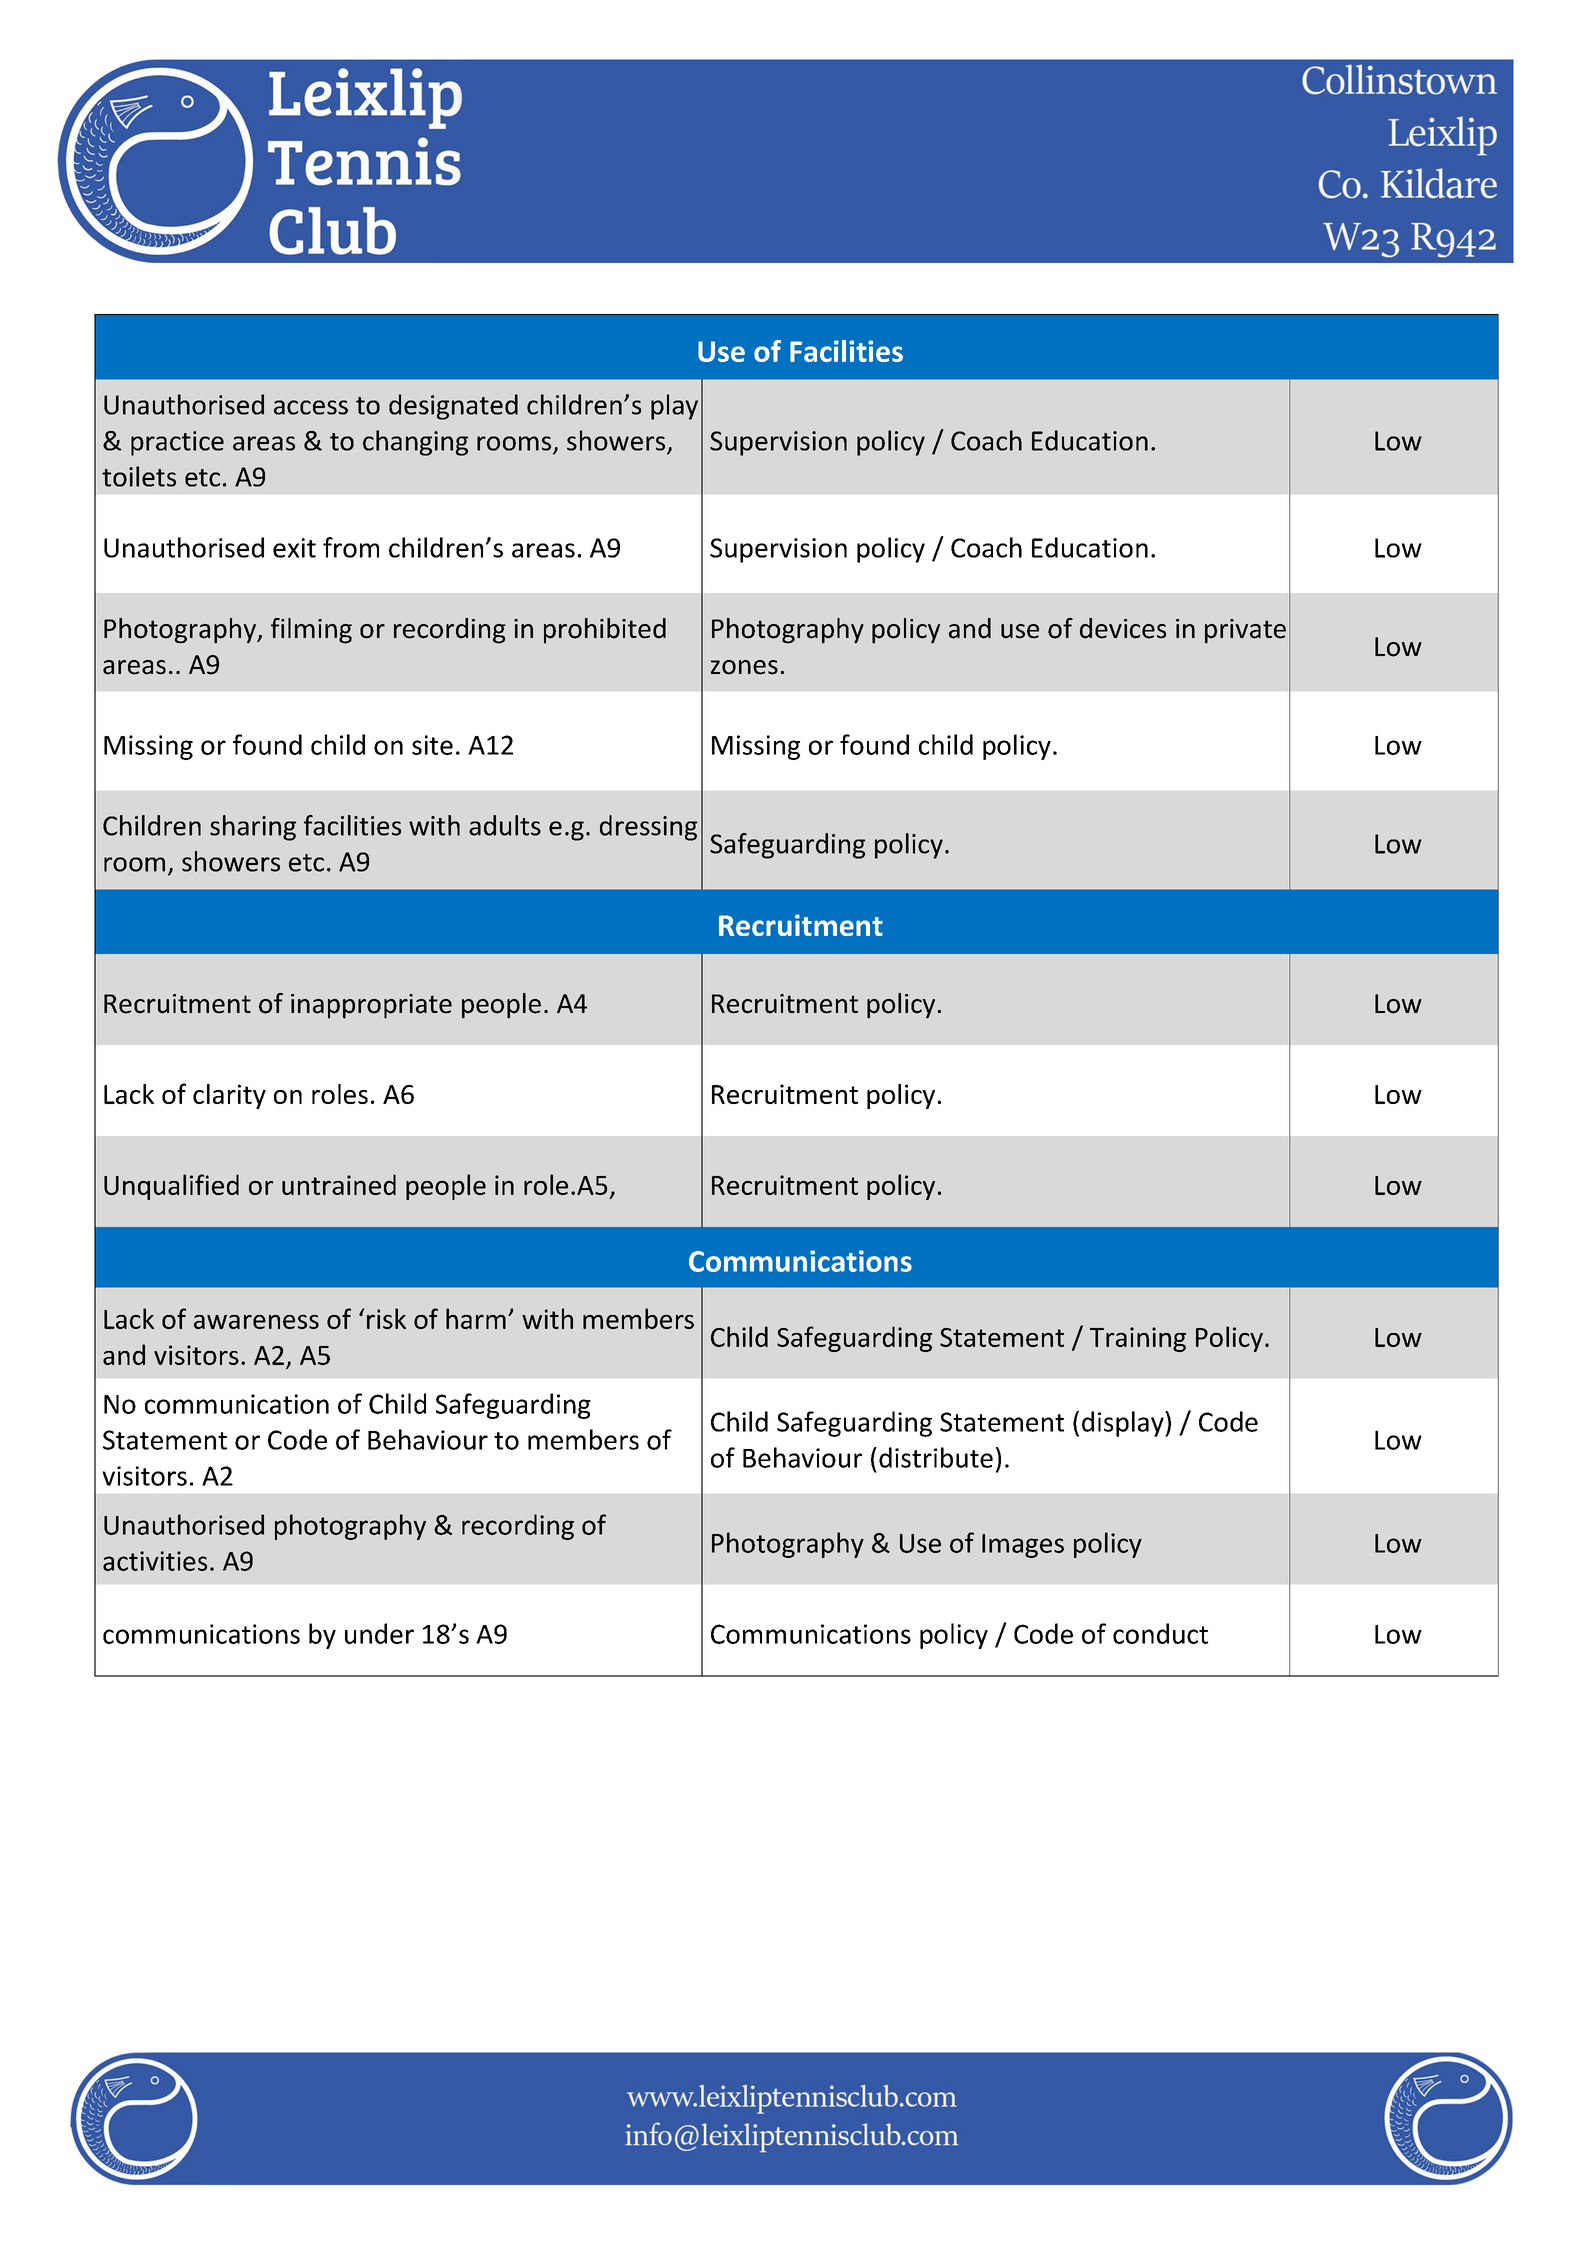 The width and height of the screenshot is (1593, 2254). What do you see at coordinates (311, 407) in the screenshot?
I see `access` at bounding box center [311, 407].
